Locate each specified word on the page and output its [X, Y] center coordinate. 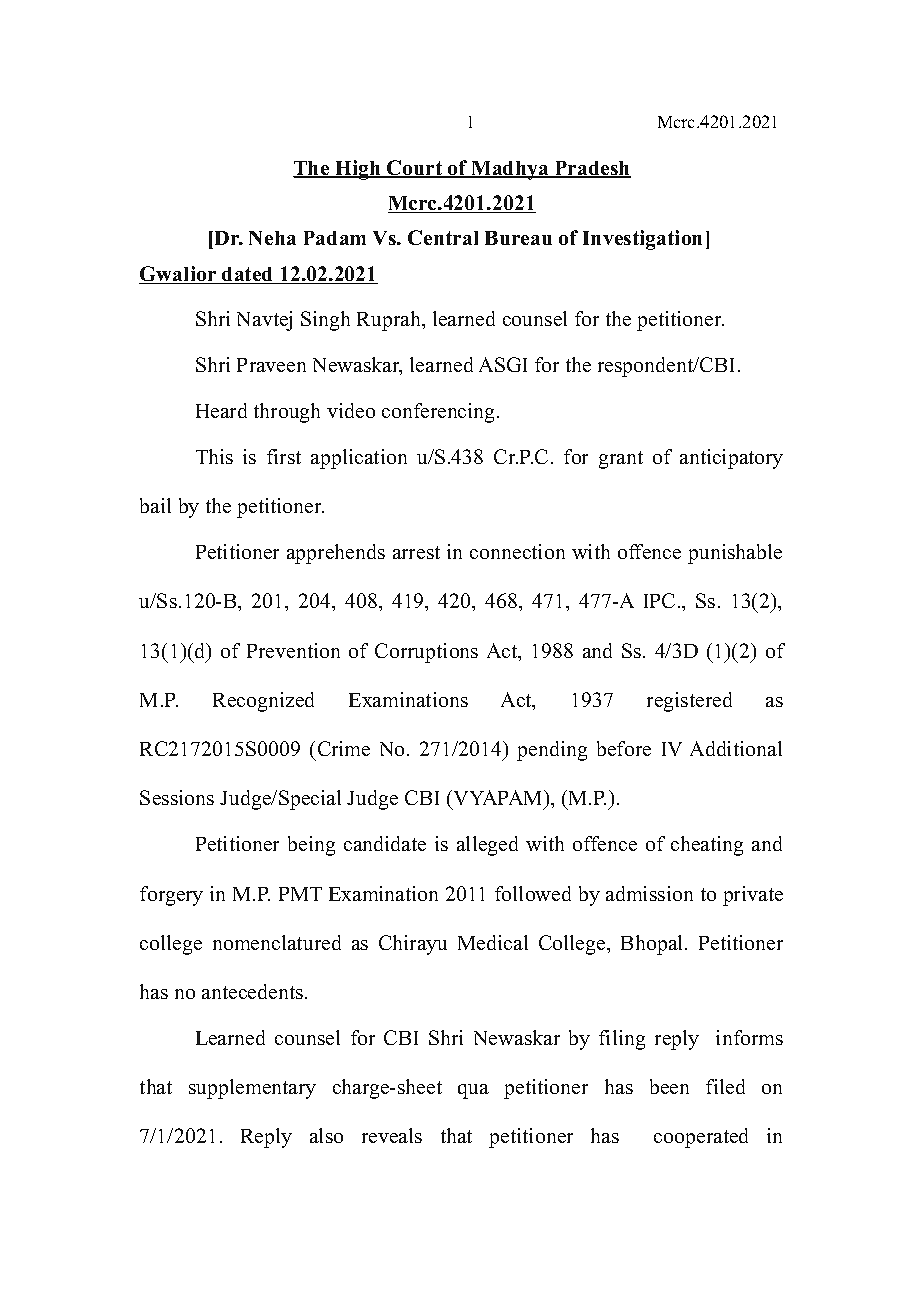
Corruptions [426, 653]
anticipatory [731, 459]
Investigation [642, 240]
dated [248, 275]
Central [443, 237]
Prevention [293, 650]
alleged [487, 846]
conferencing [440, 413]
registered [689, 702]
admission [649, 893]
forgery [171, 896]
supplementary [252, 1089]
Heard [221, 410]
